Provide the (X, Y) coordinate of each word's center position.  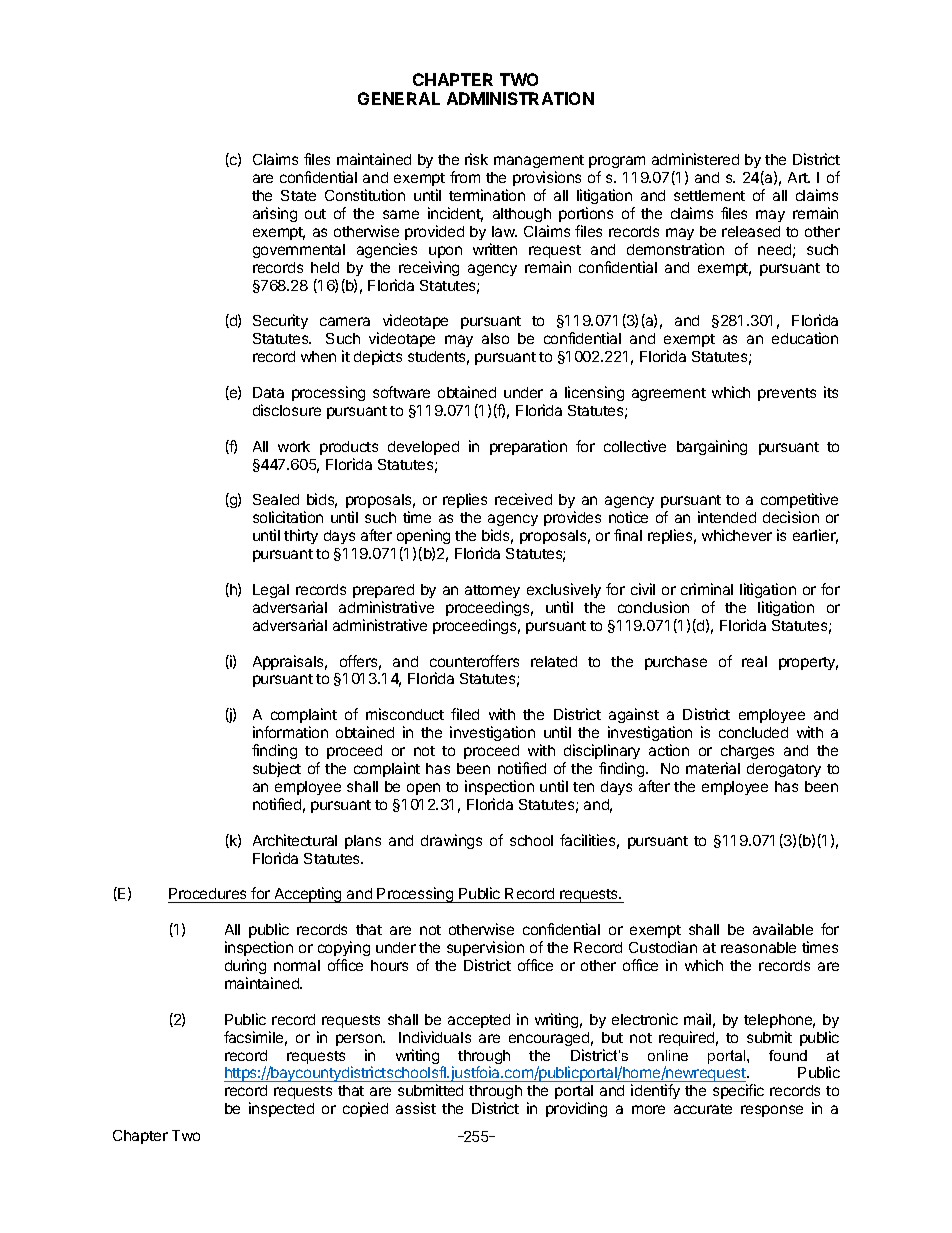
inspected (281, 1109)
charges (747, 754)
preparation (528, 447)
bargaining (712, 447)
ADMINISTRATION (520, 98)
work (294, 446)
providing (576, 1109)
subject (277, 769)
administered (695, 159)
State (298, 195)
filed (465, 714)
